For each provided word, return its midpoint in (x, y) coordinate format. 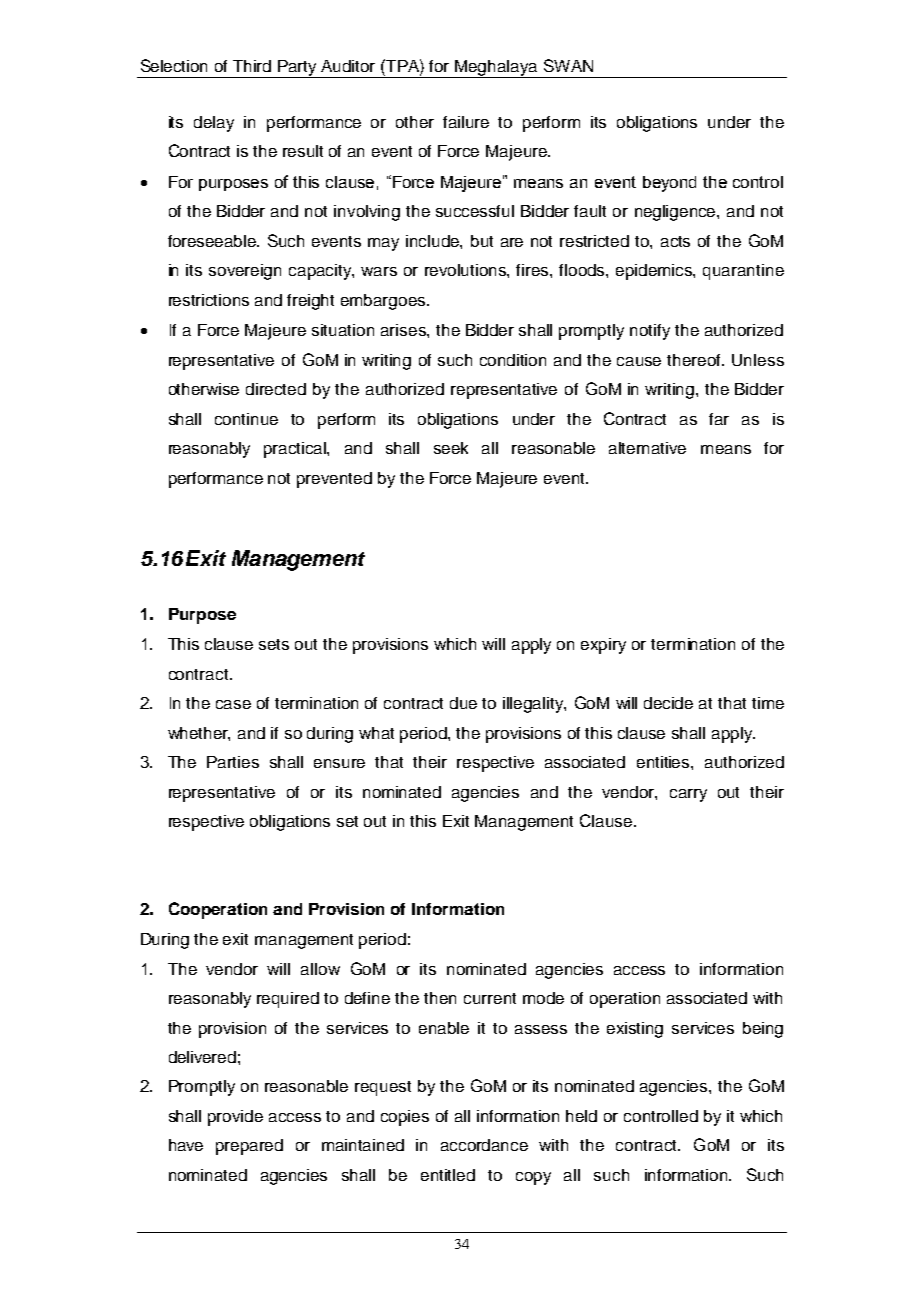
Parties (233, 762)
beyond (669, 184)
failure (466, 122)
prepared (249, 1147)
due (463, 703)
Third (252, 66)
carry (688, 795)
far (719, 419)
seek (451, 448)
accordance (484, 1145)
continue (246, 419)
